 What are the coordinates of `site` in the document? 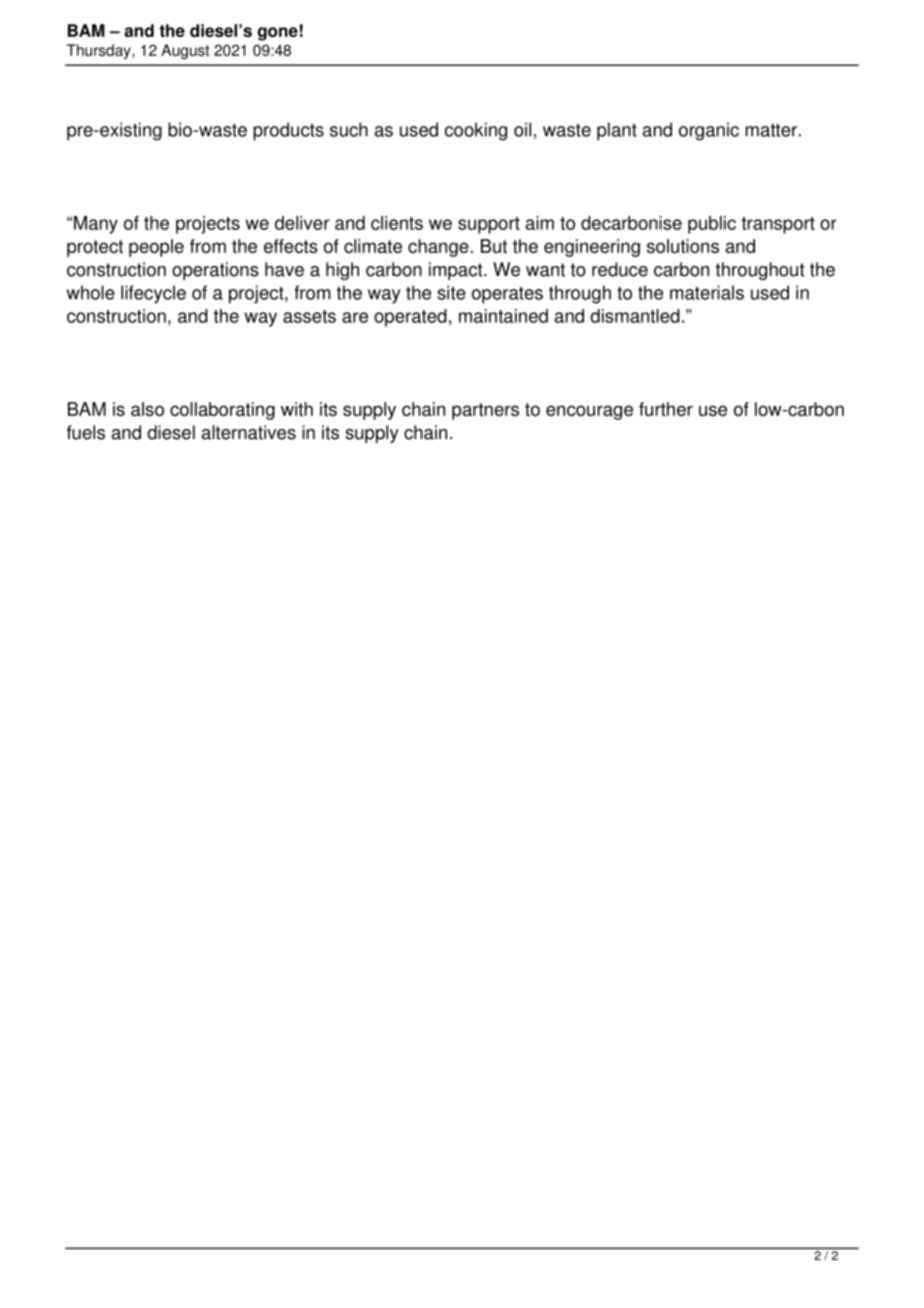 It's located at (451, 292).
